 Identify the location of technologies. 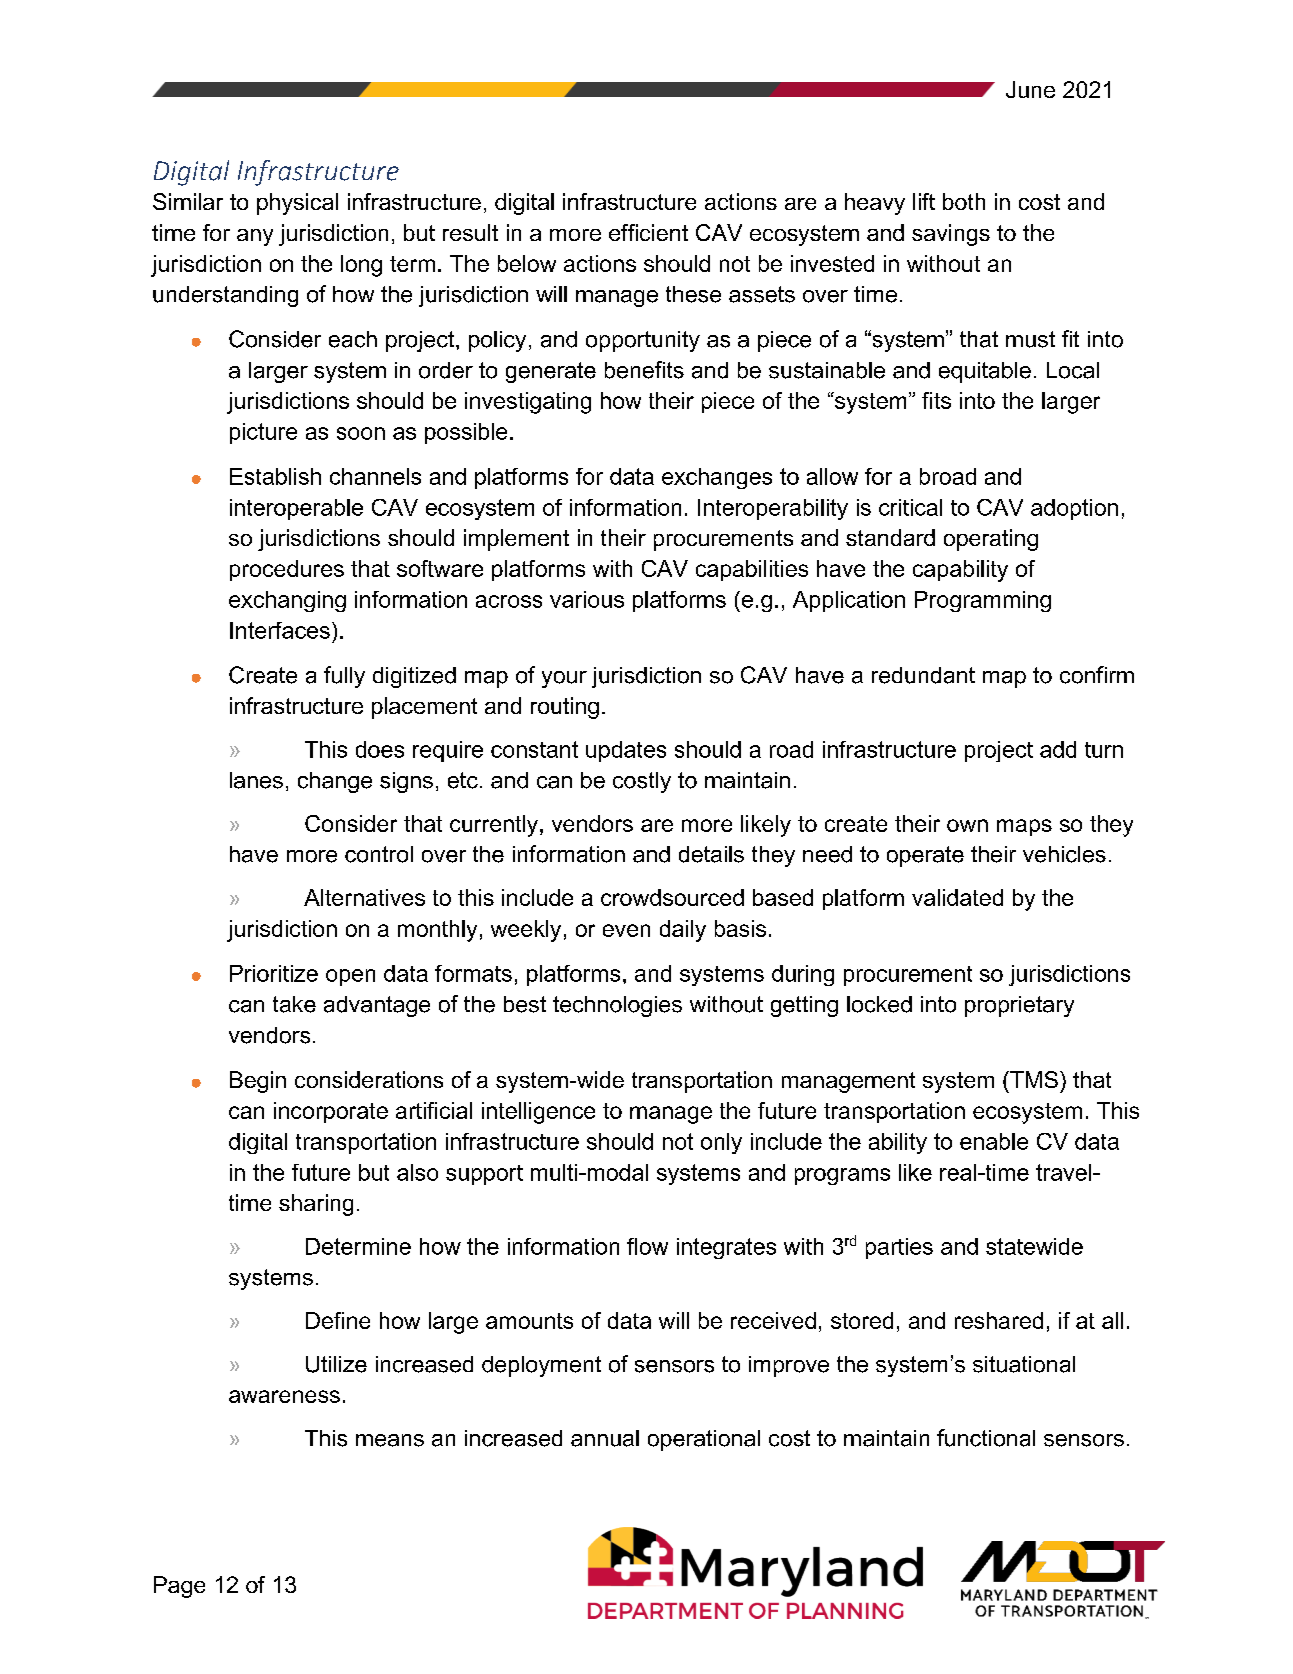
(617, 1006).
